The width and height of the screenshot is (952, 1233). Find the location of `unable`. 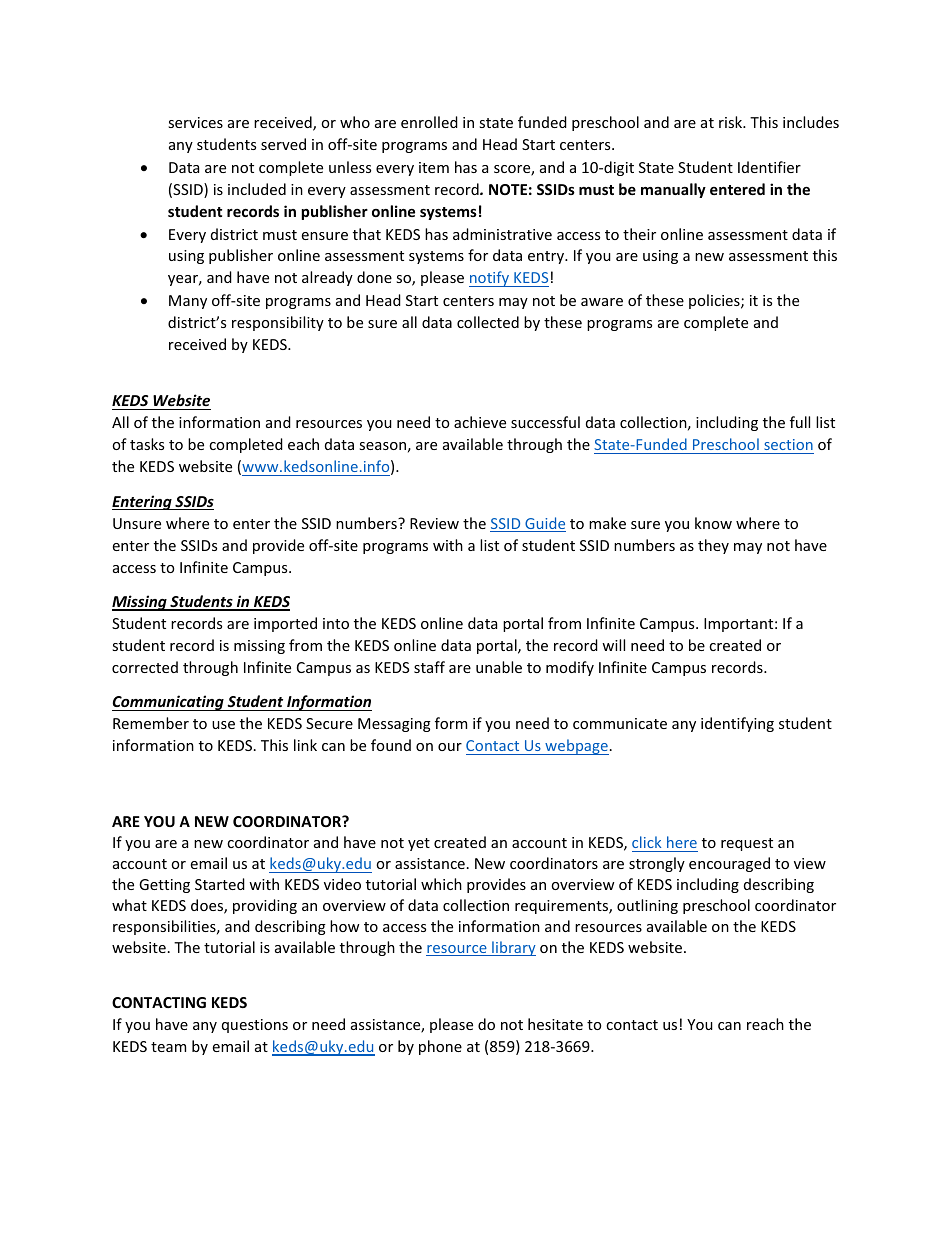

unable is located at coordinates (499, 667).
